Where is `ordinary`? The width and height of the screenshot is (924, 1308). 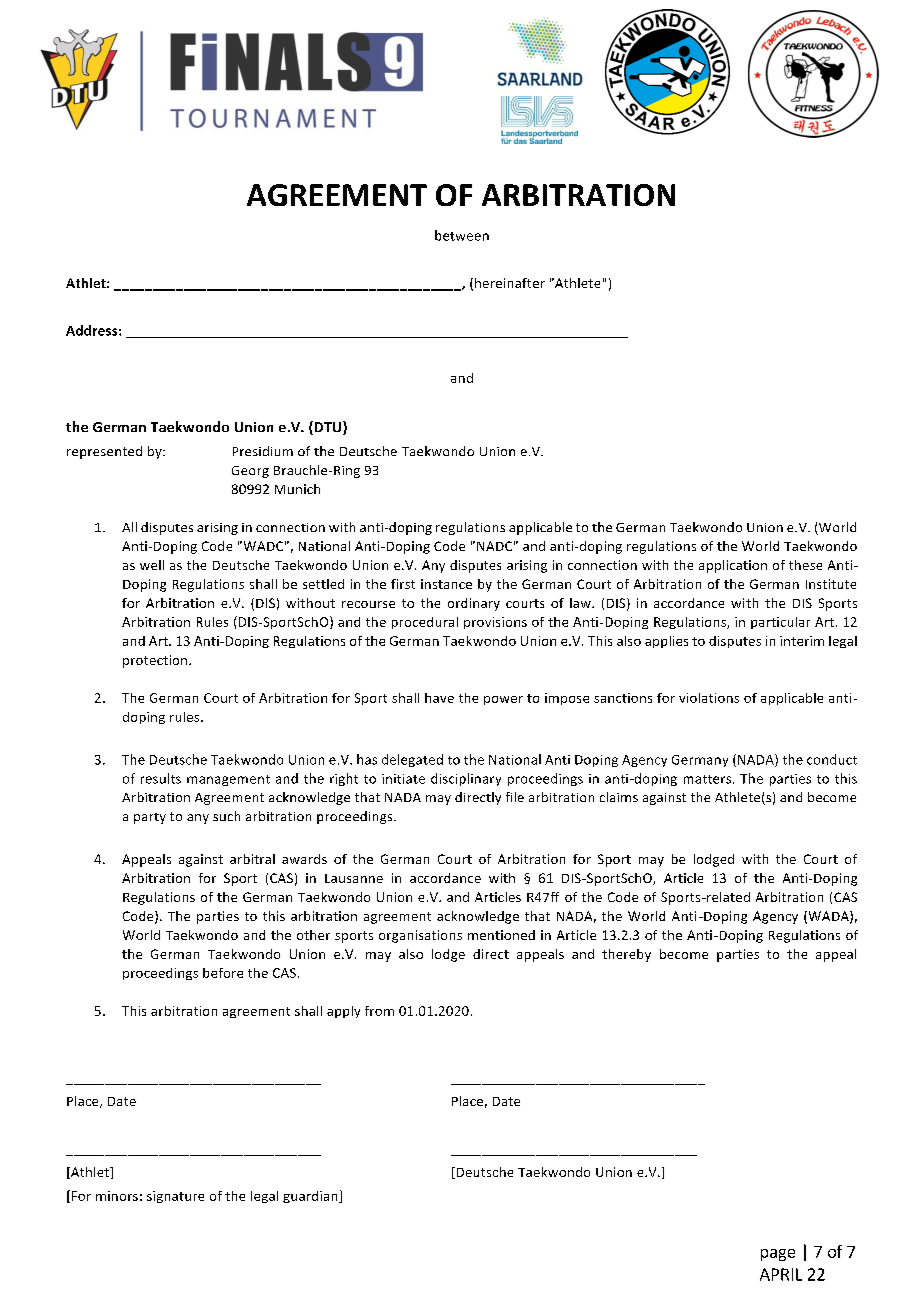
ordinary is located at coordinates (474, 604).
